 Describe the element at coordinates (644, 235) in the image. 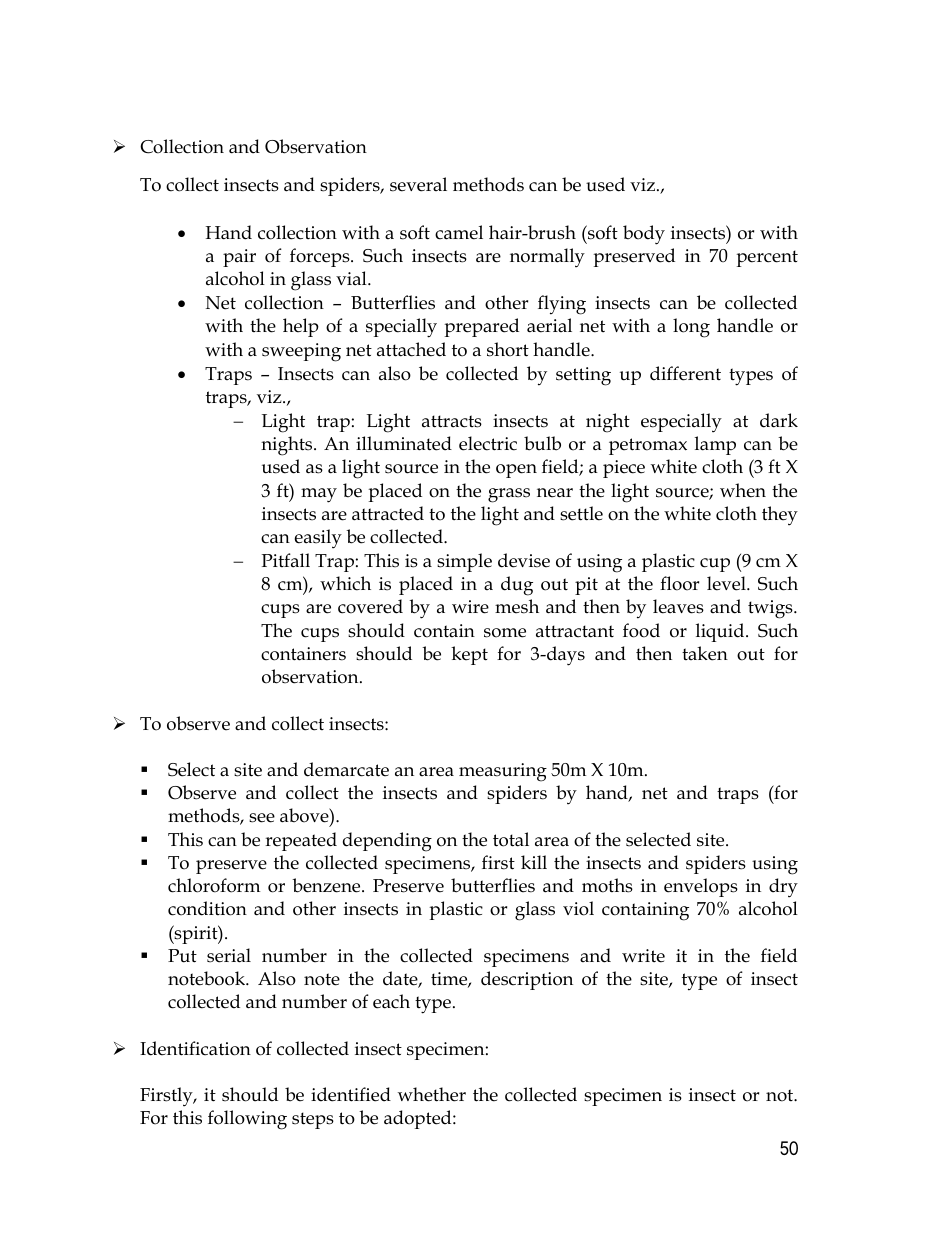

I see `body` at that location.
